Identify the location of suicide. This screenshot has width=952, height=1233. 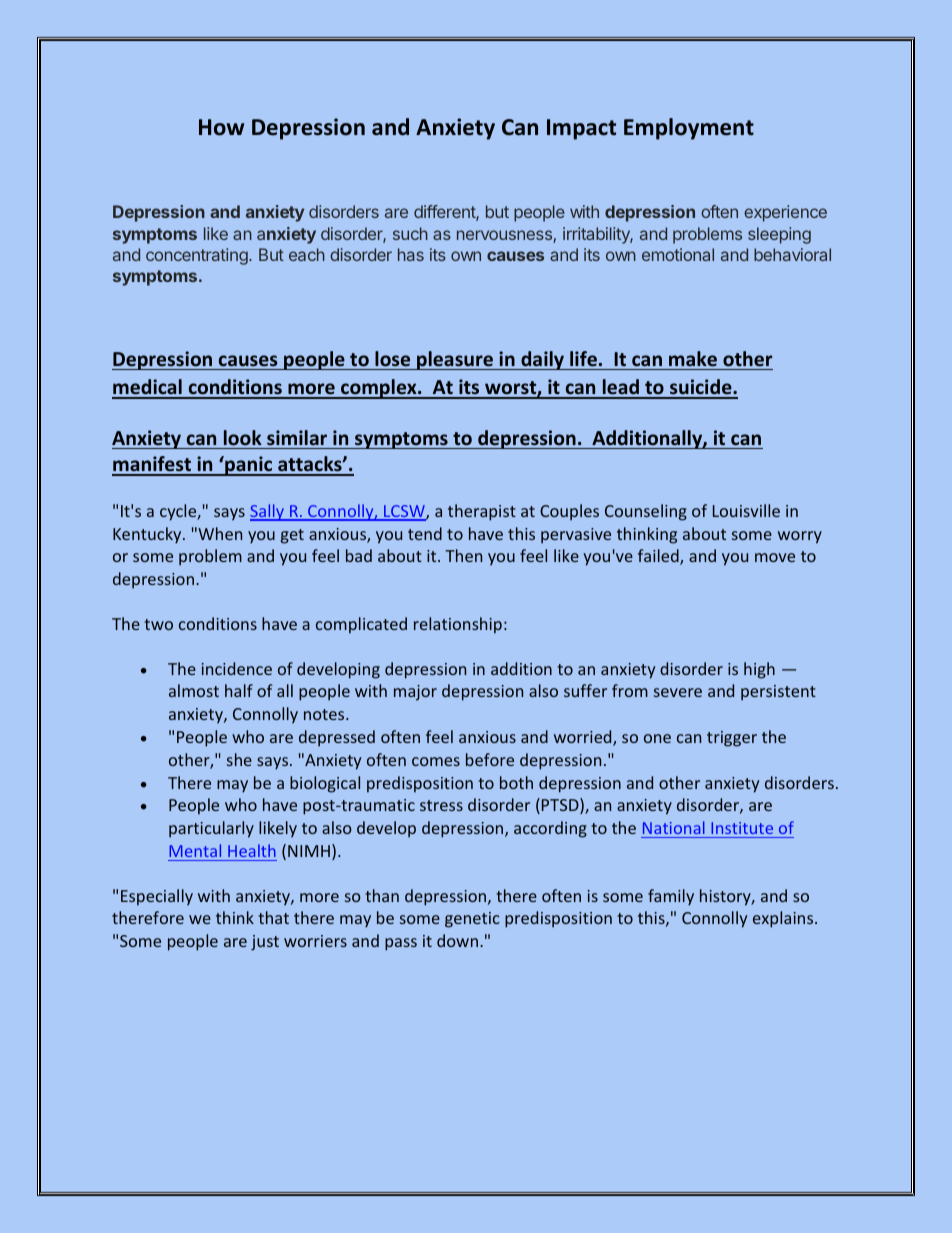
(701, 388).
